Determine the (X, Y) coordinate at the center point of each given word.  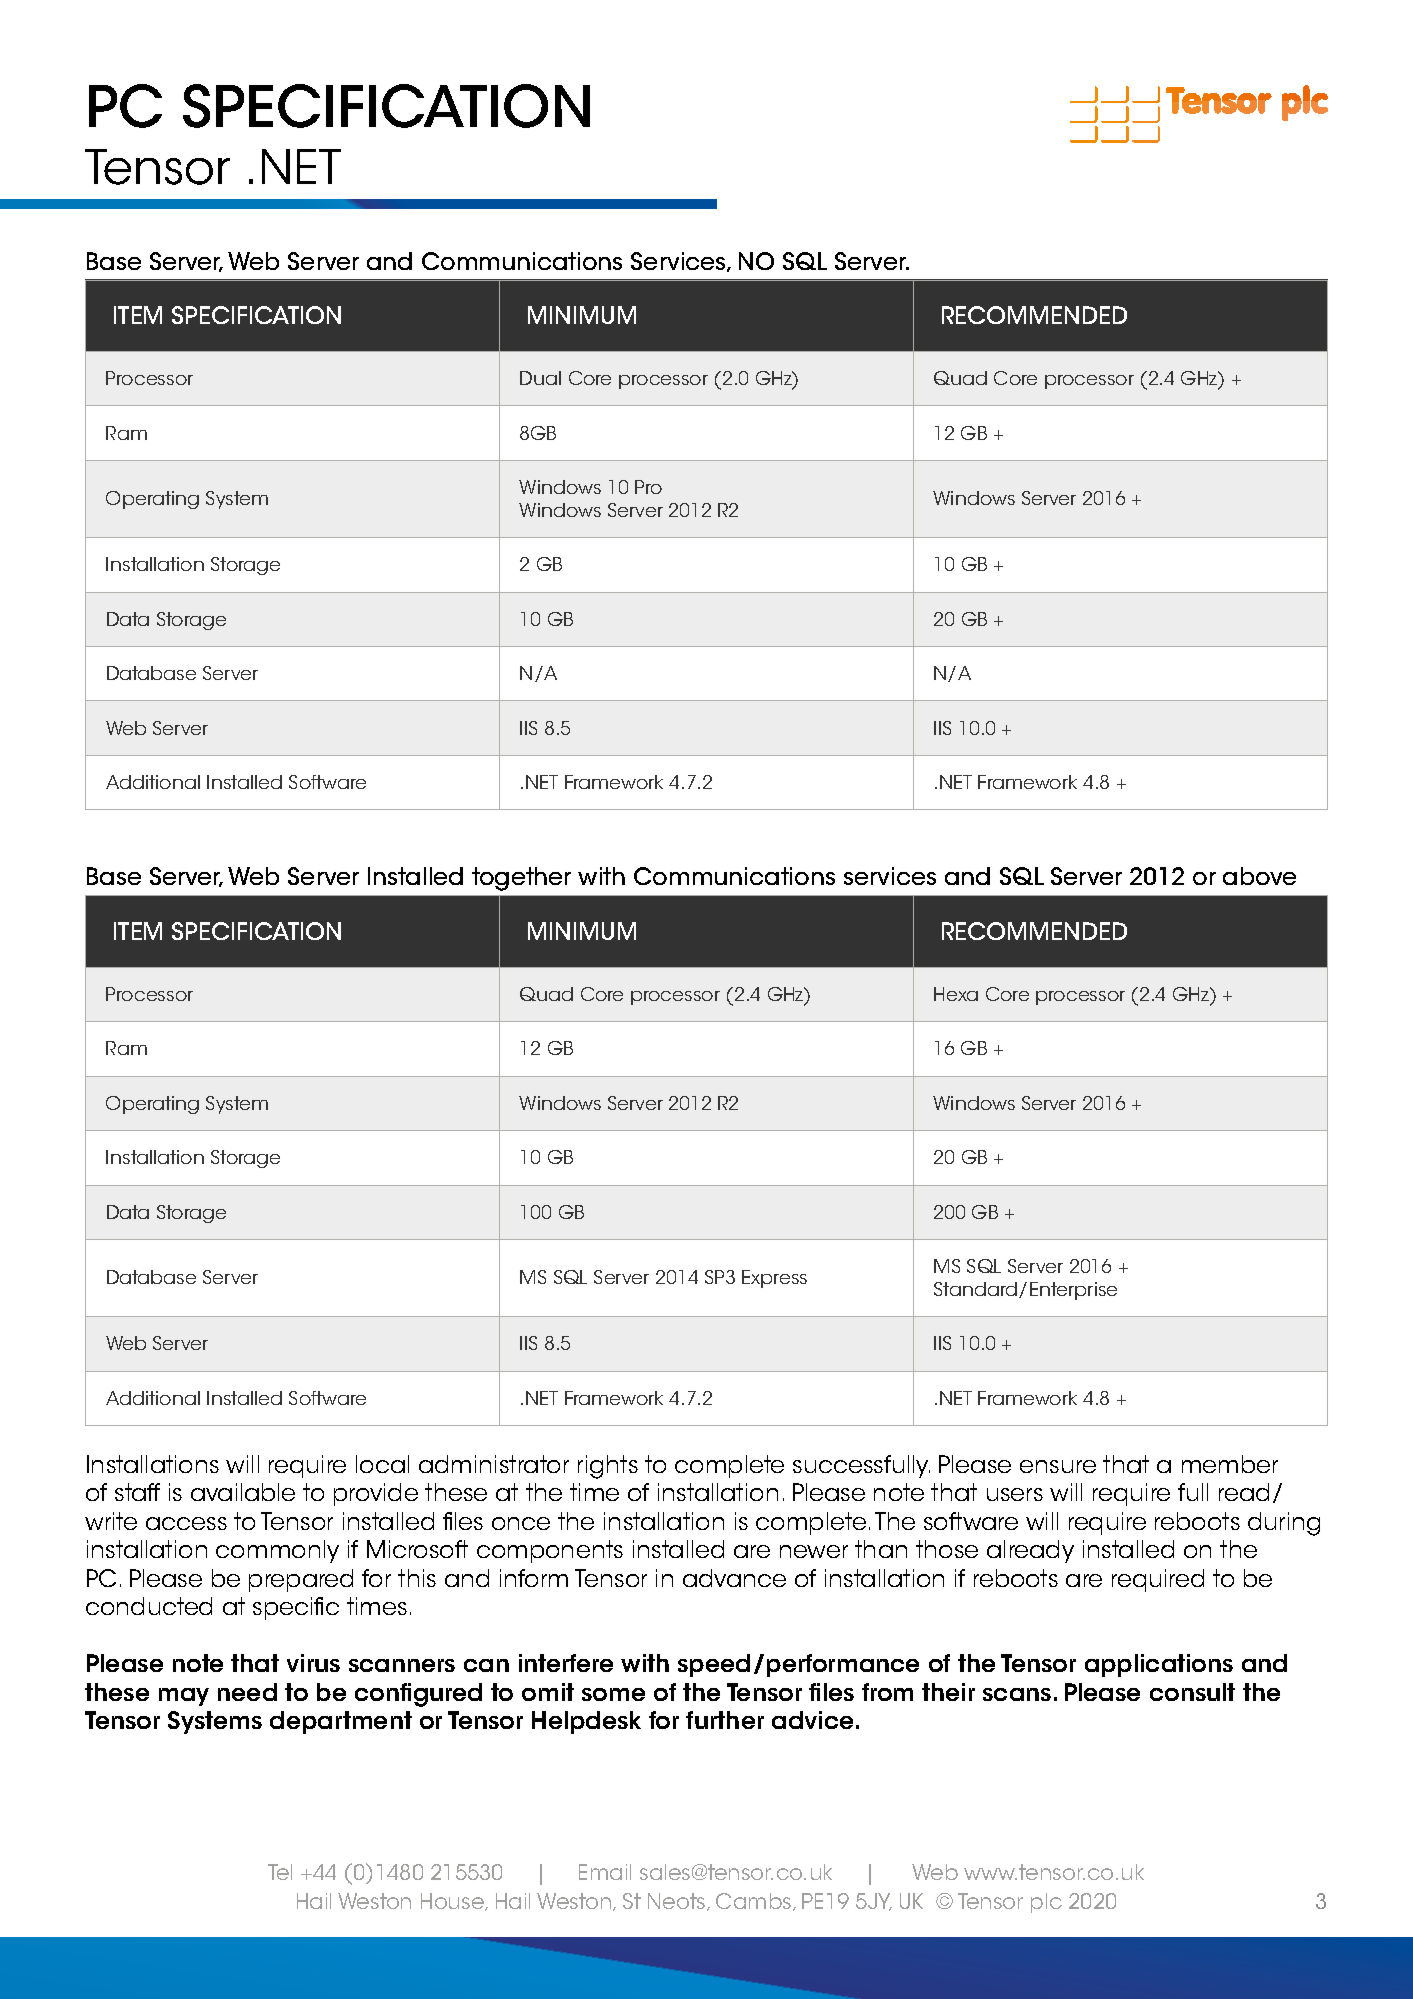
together (521, 879)
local (382, 1464)
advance (734, 1578)
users (1015, 1494)
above (1259, 876)
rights (608, 1467)
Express (774, 1279)
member (1230, 1464)
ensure (1058, 1466)
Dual (540, 378)
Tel (280, 1872)
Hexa (956, 994)
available (243, 1492)
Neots (678, 1902)
